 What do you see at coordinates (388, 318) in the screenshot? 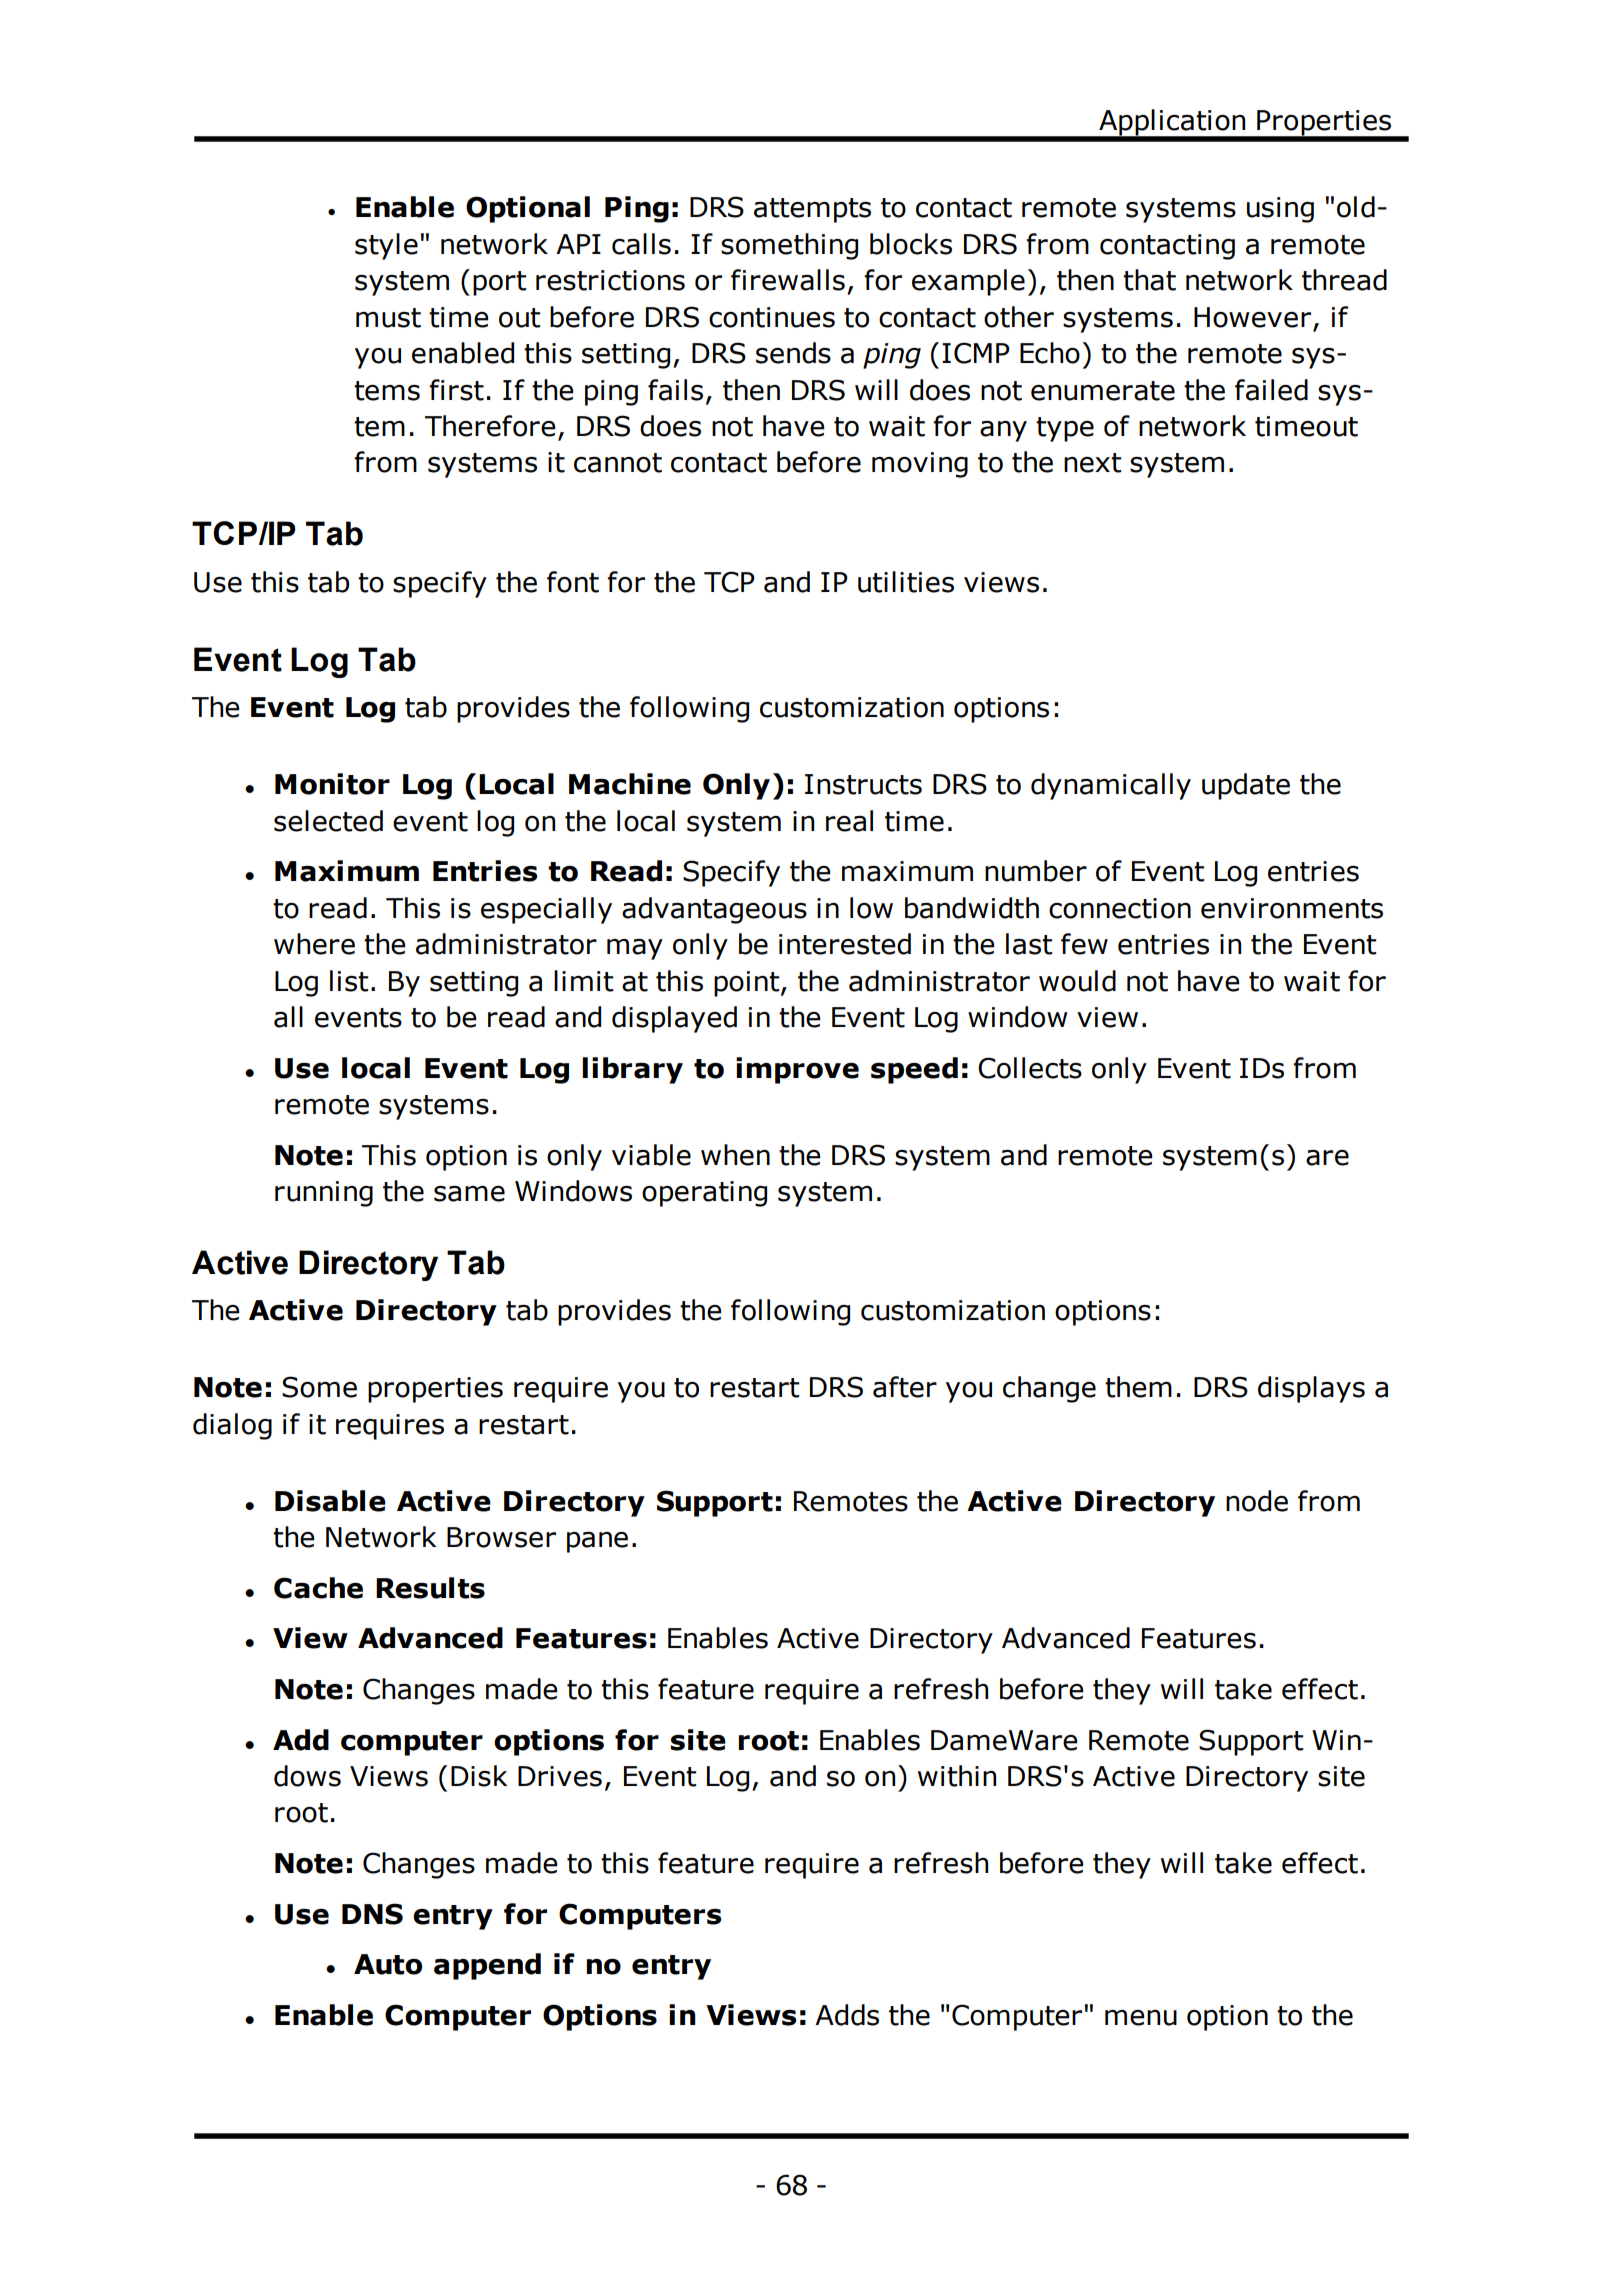
I see `must` at bounding box center [388, 318].
